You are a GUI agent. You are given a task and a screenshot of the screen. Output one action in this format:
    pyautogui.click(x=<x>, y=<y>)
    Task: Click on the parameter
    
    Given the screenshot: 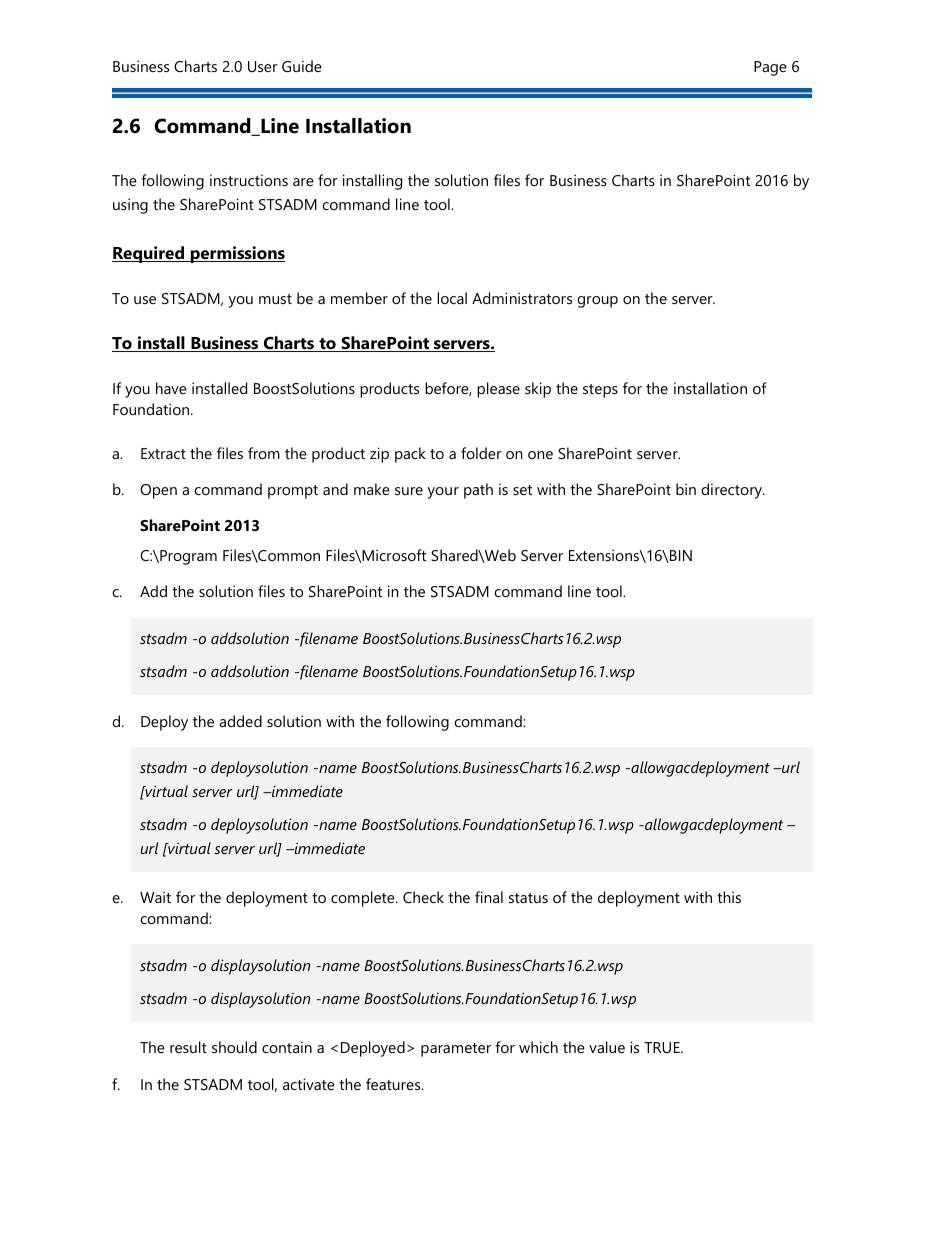 What is the action you would take?
    pyautogui.click(x=456, y=1050)
